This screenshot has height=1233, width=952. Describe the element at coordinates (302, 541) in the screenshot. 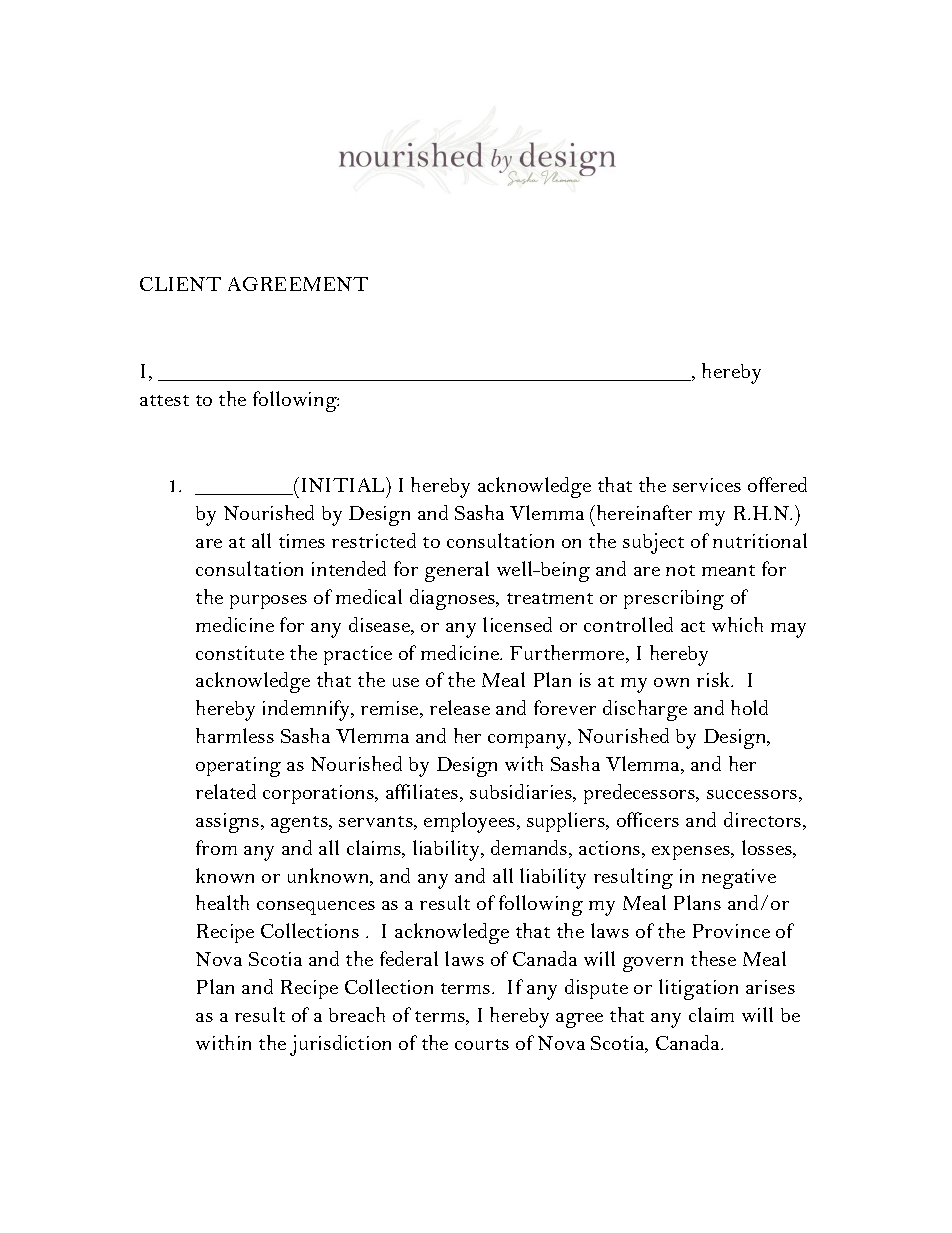

I see `times` at that location.
